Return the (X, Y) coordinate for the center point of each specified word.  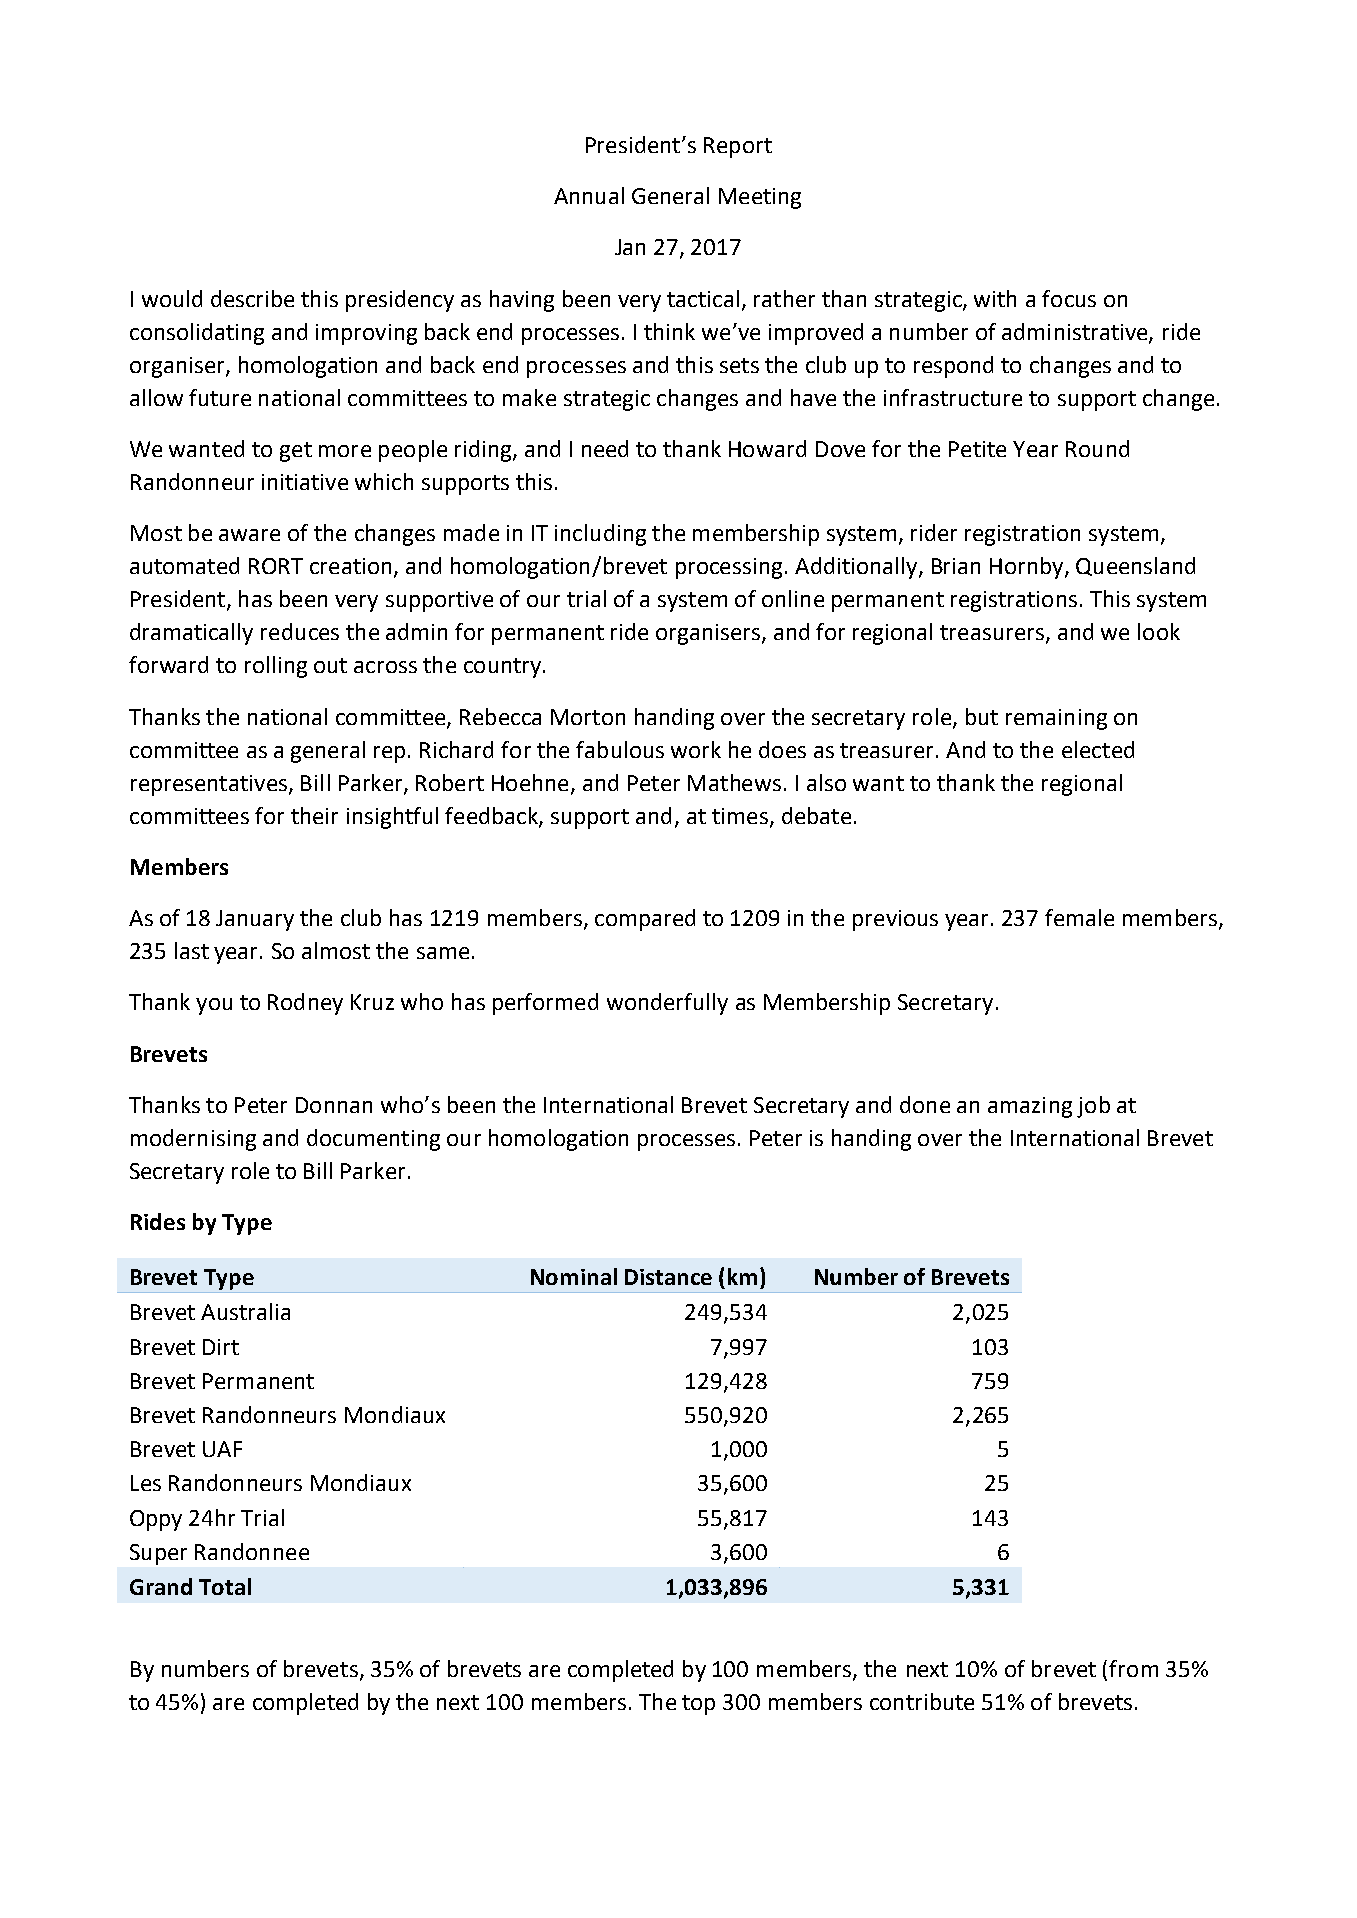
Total (225, 1586)
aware (249, 535)
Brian (956, 566)
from (1133, 1668)
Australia (245, 1311)
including (600, 535)
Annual (589, 195)
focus (1069, 298)
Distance (668, 1277)
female (1079, 917)
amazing (1030, 1107)
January (255, 920)
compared (645, 920)
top (698, 1705)
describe (252, 298)
